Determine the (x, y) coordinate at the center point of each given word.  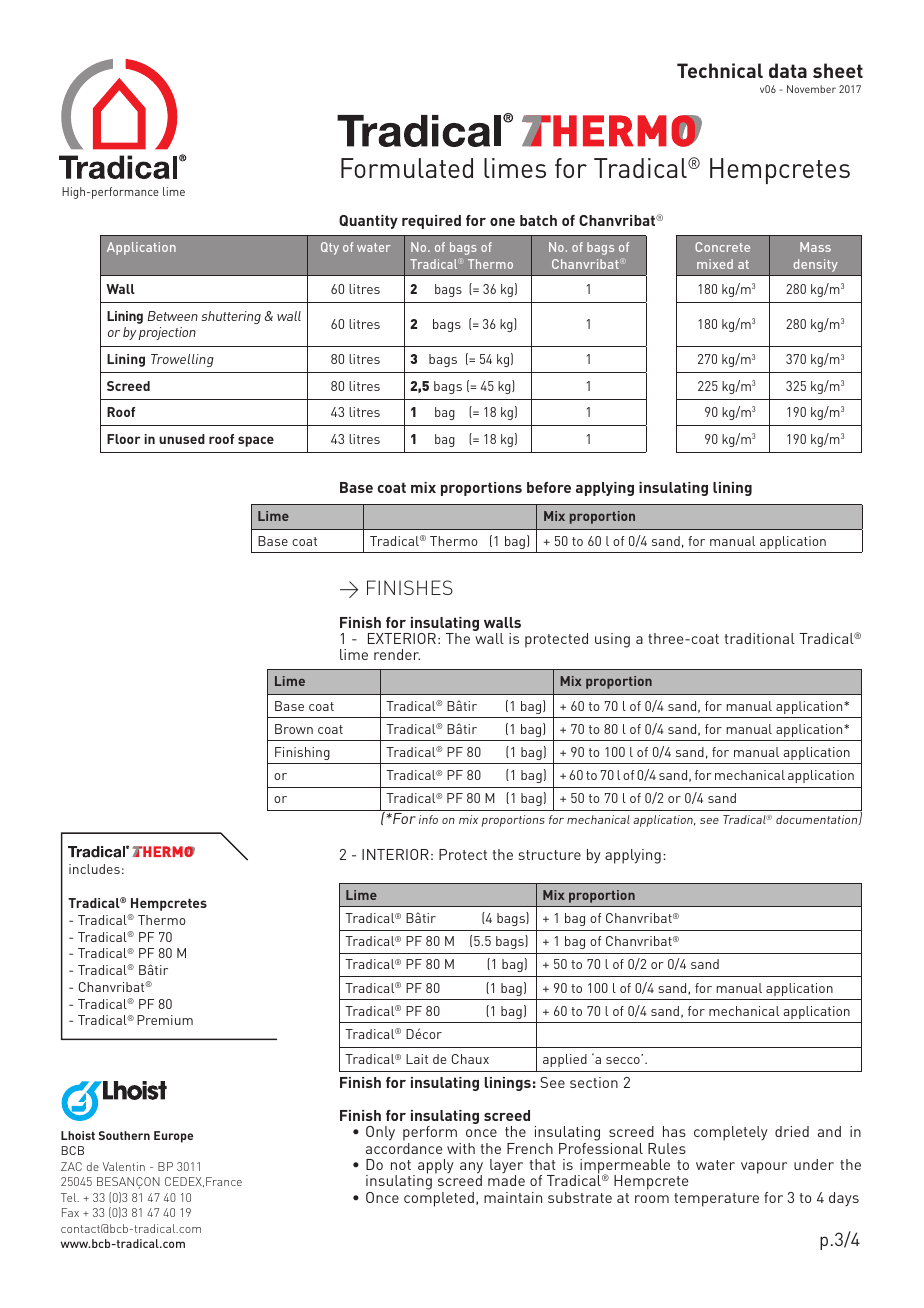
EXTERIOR (402, 638)
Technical (720, 70)
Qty (330, 248)
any (471, 1169)
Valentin (124, 1166)
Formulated (407, 168)
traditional (759, 638)
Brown (294, 729)
